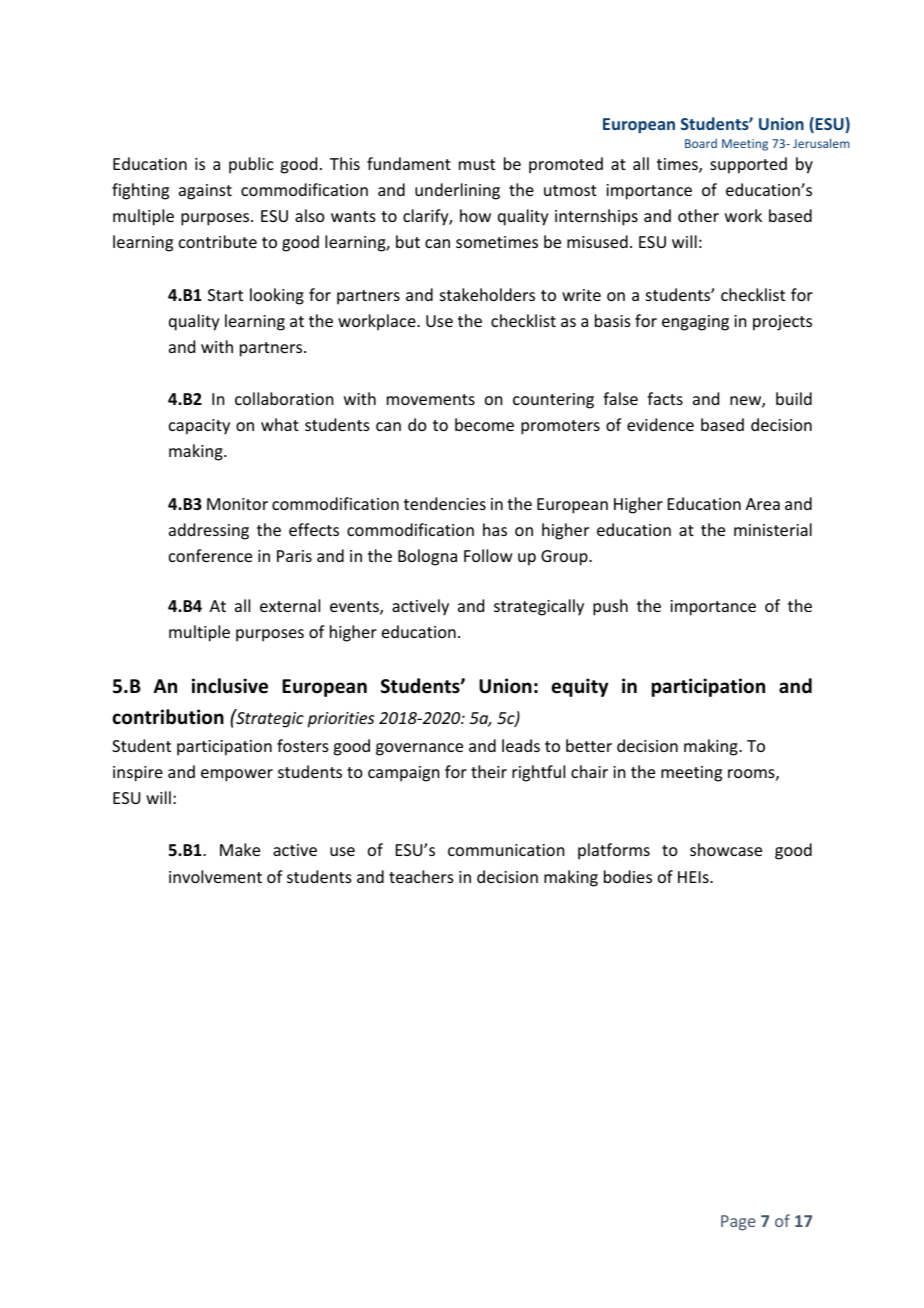  Describe the element at coordinates (773, 529) in the screenshot. I see `ministerial` at that location.
